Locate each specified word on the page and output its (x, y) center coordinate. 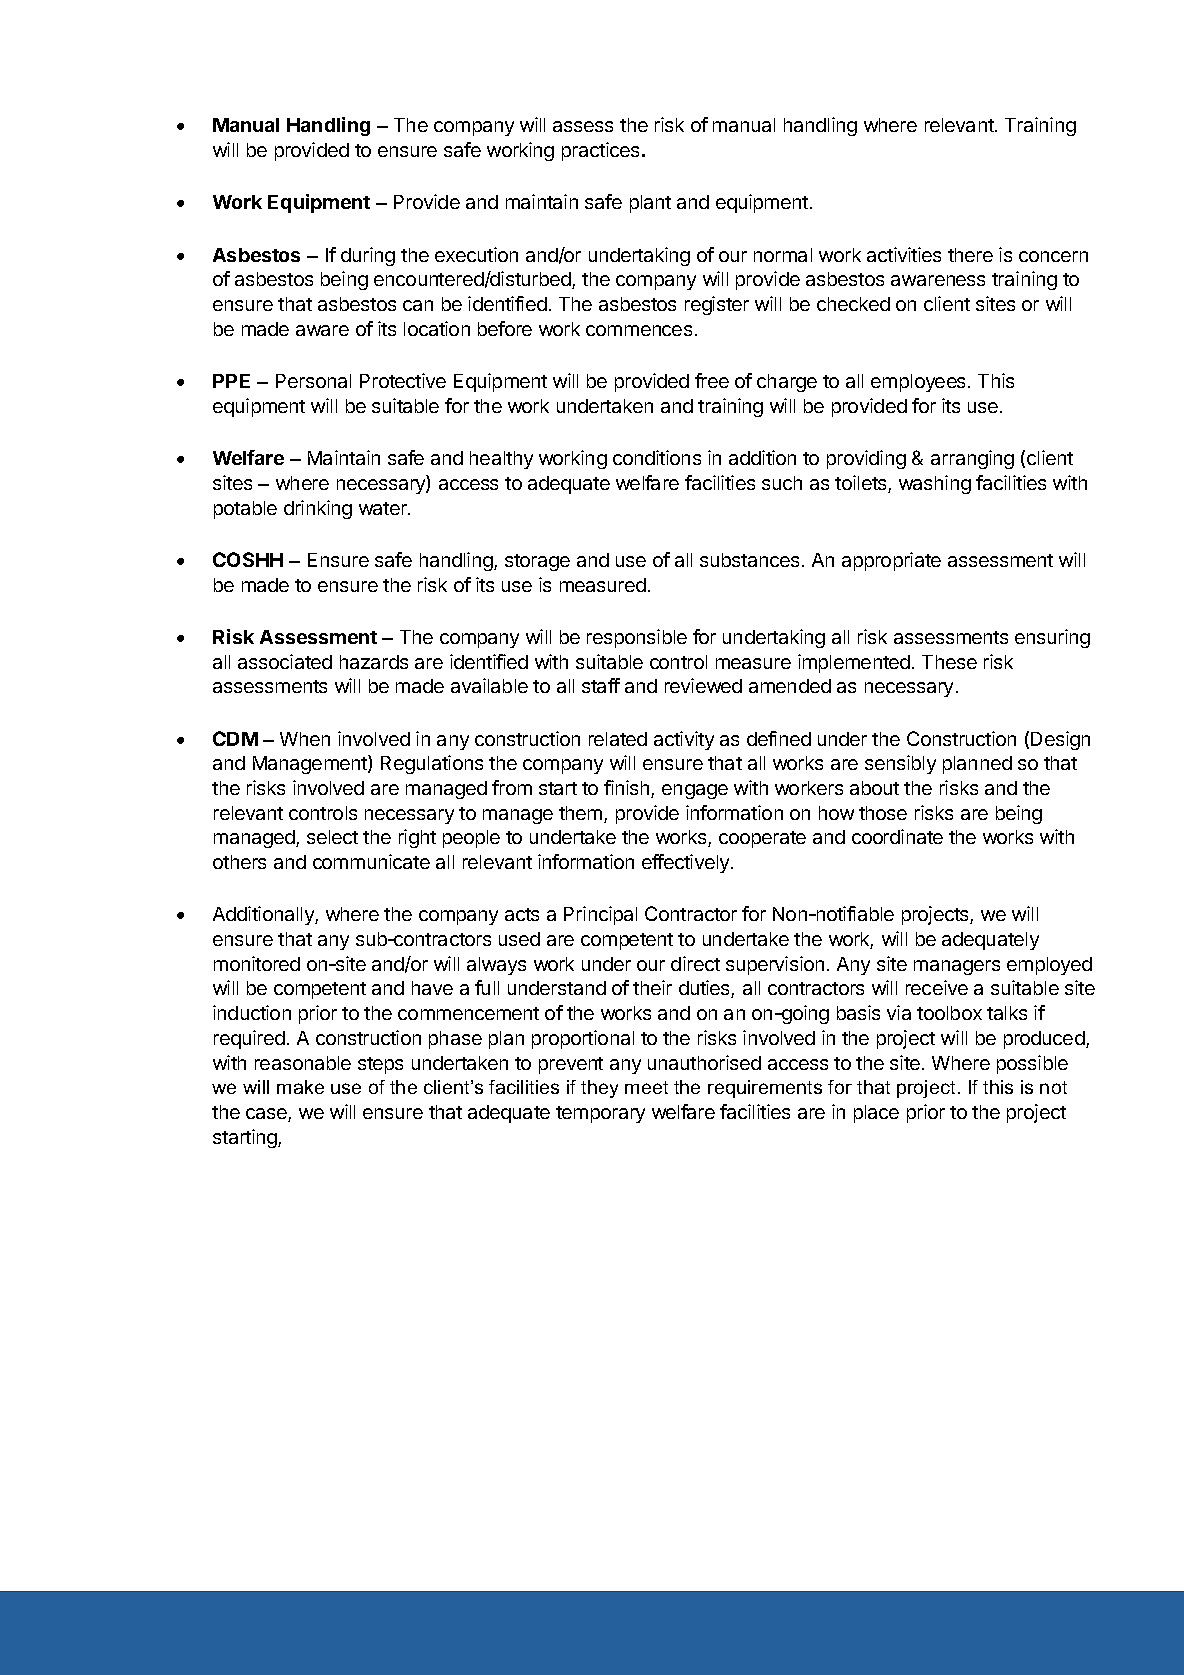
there (970, 255)
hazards (374, 662)
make (300, 1087)
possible (1032, 1064)
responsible (637, 638)
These (949, 662)
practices (600, 151)
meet (646, 1087)
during (368, 256)
